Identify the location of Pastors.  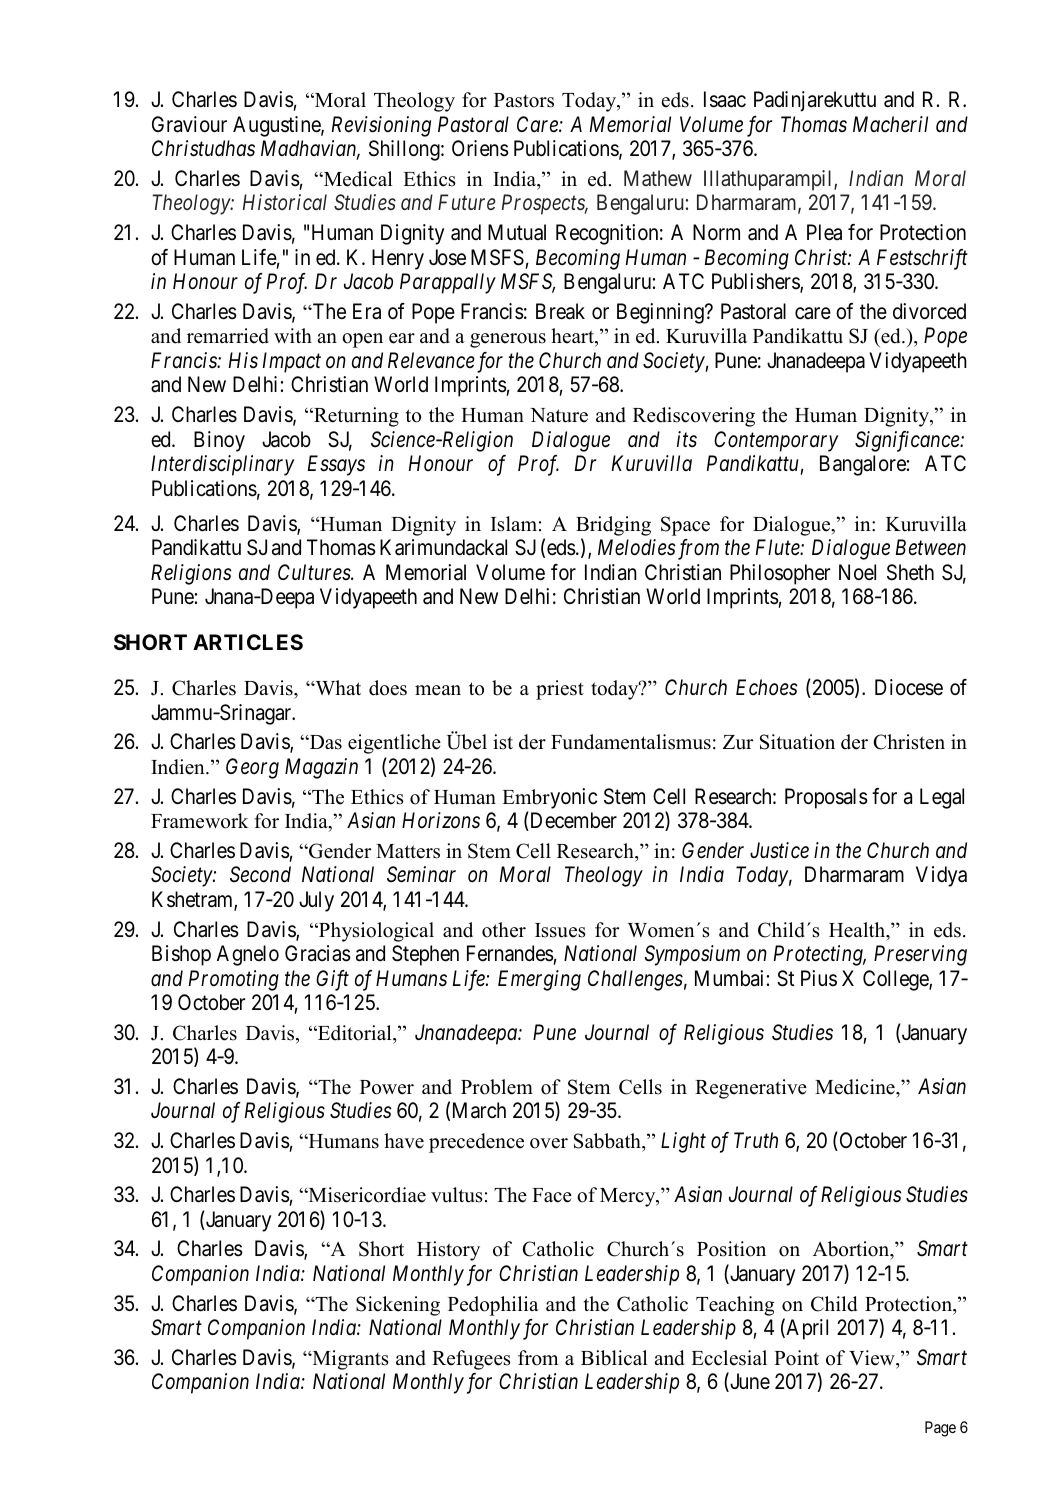
(524, 100).
